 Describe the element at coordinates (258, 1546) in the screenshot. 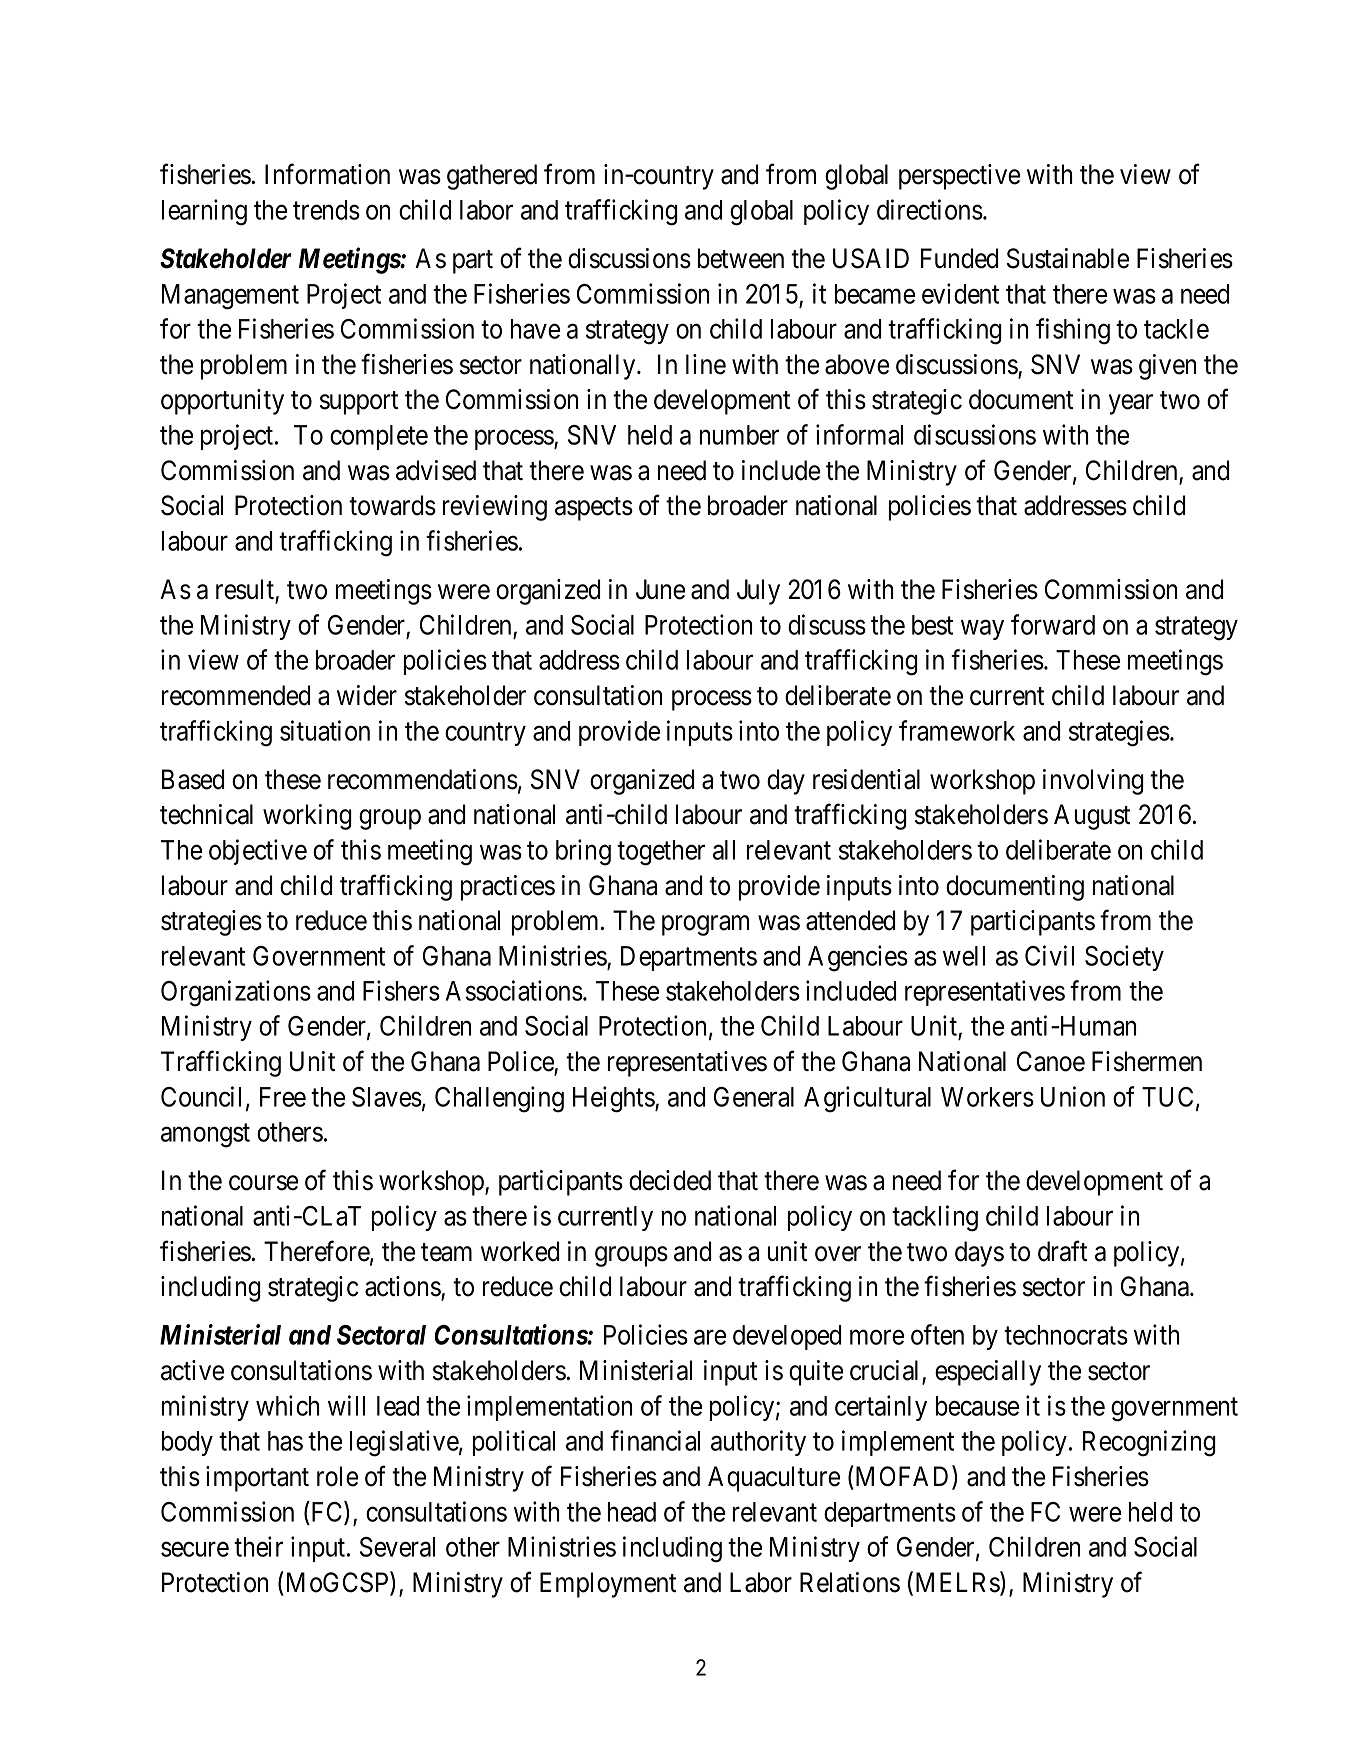

I see `their` at that location.
